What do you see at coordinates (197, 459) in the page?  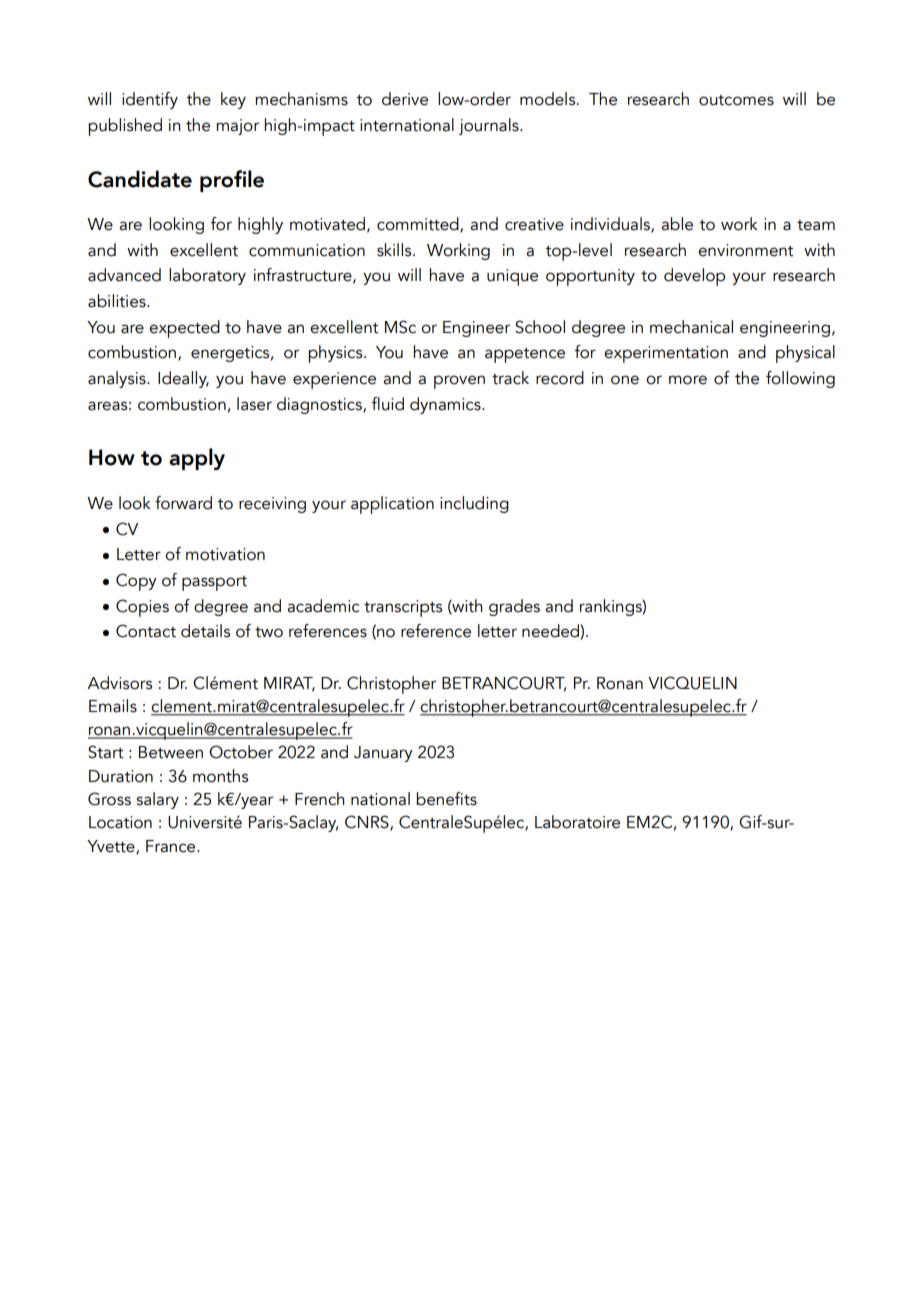 I see `apply` at bounding box center [197, 459].
